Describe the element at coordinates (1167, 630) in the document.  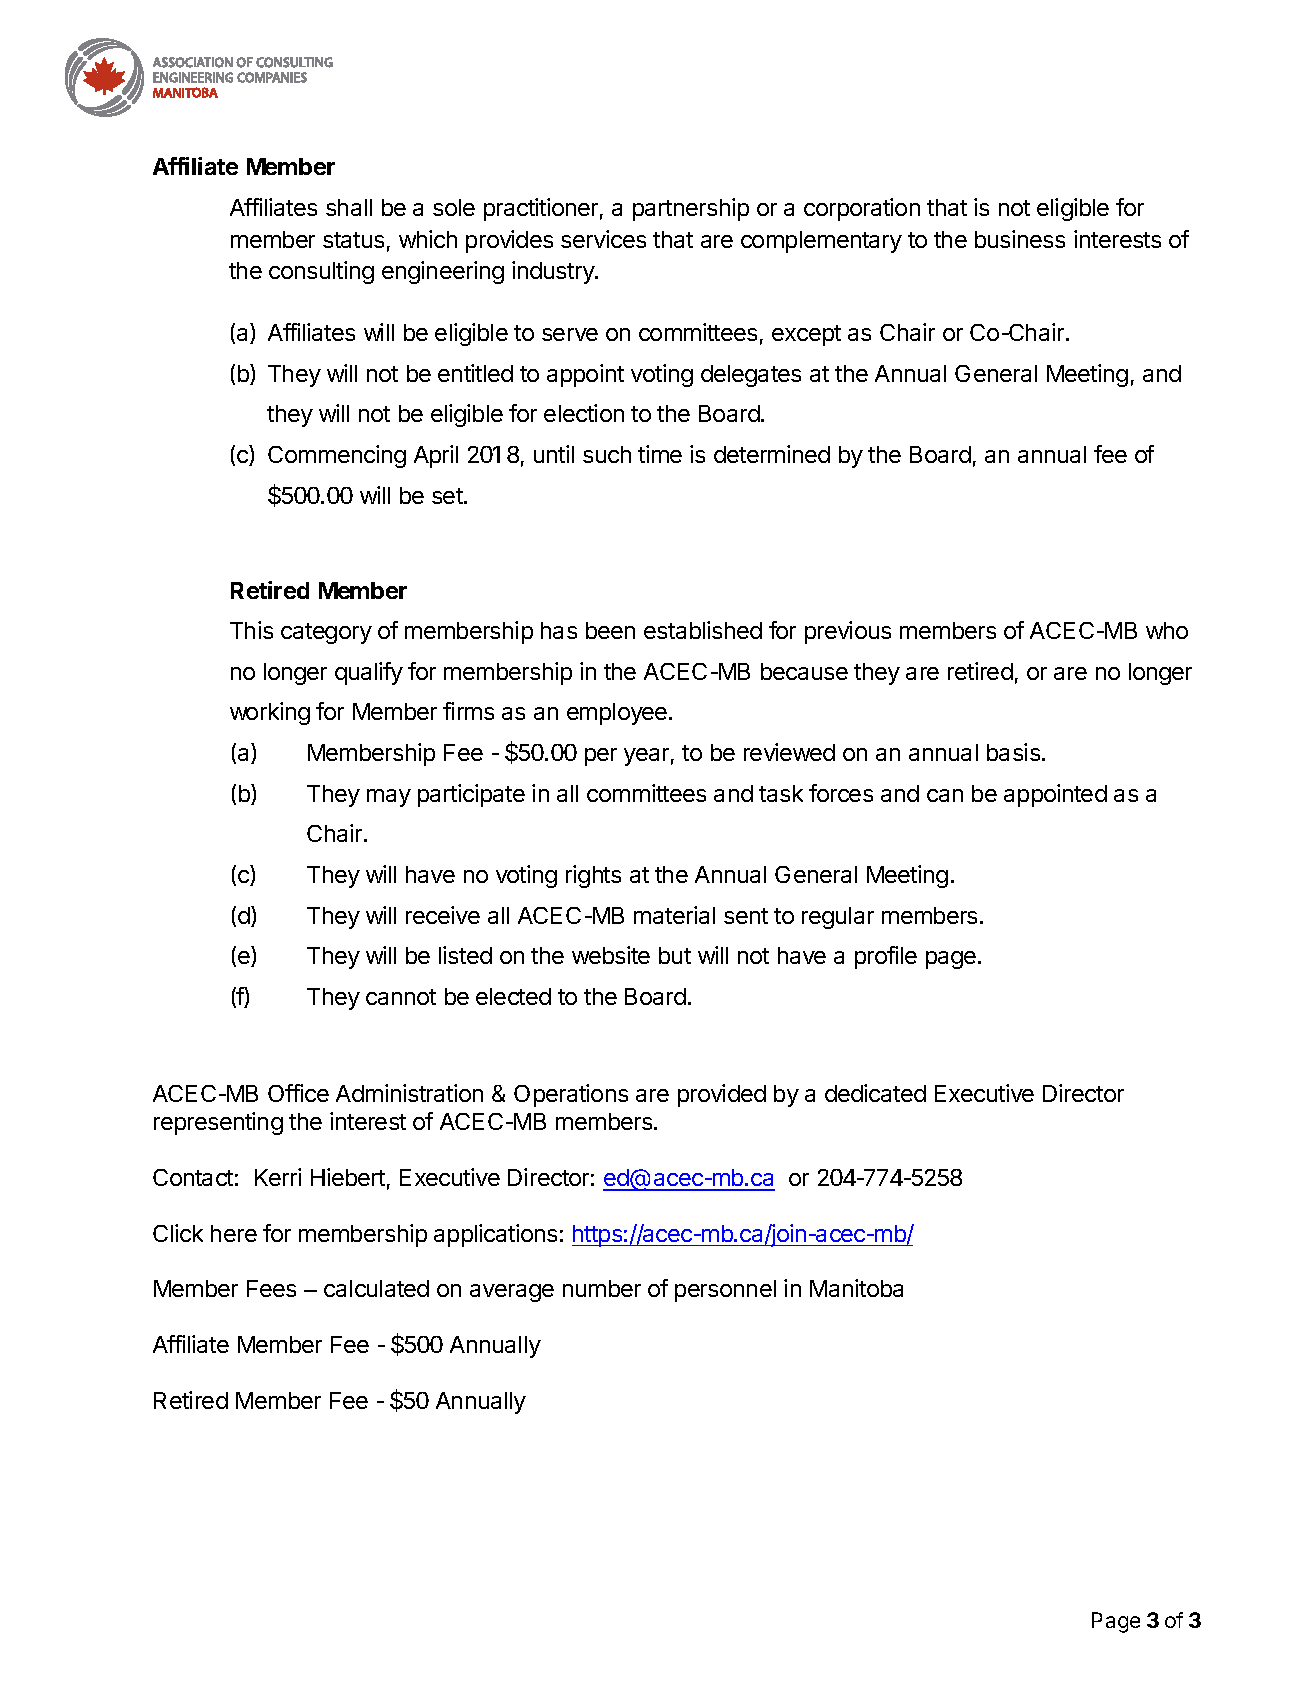
I see `who` at that location.
